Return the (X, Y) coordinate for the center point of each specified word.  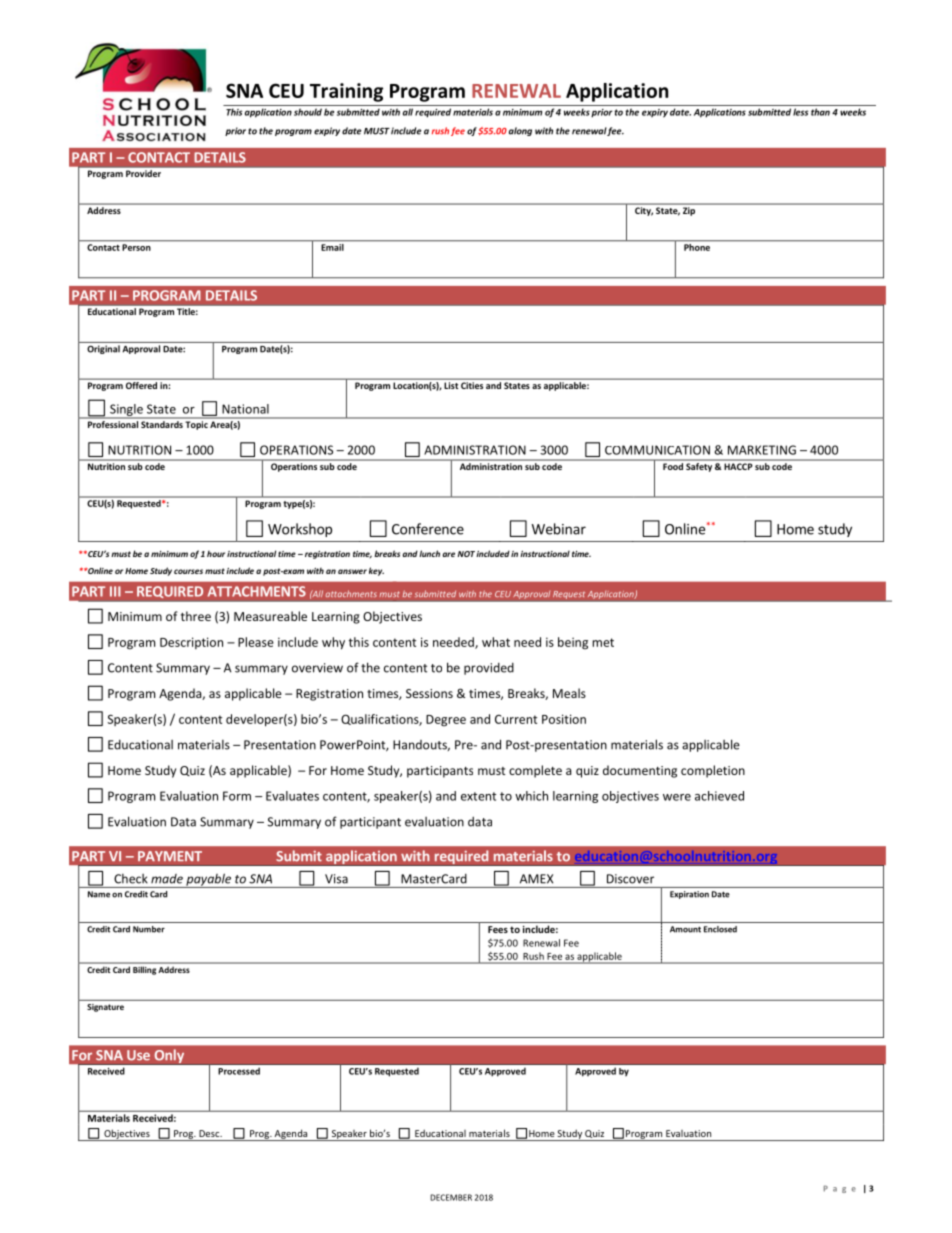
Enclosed (720, 929)
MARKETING (762, 450)
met (603, 642)
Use (138, 1055)
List (451, 385)
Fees (498, 929)
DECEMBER (451, 1197)
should (308, 112)
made (167, 879)
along (520, 131)
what (496, 642)
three (196, 616)
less (801, 112)
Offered (141, 385)
